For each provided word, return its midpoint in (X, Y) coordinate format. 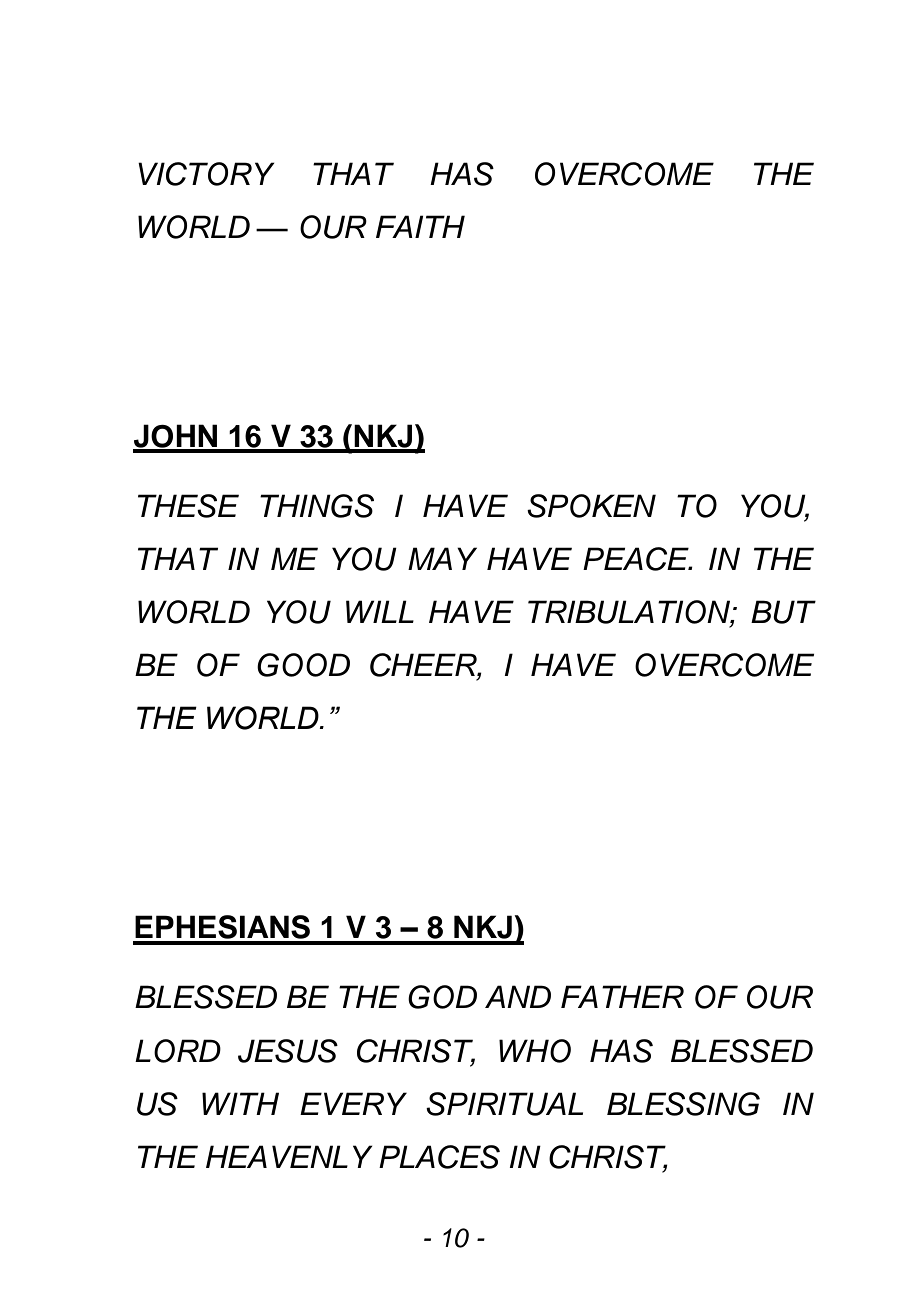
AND (518, 996)
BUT (783, 612)
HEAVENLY (289, 1156)
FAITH (420, 226)
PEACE (637, 559)
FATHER (622, 996)
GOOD (303, 665)
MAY (442, 558)
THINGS (317, 506)
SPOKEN (591, 506)
